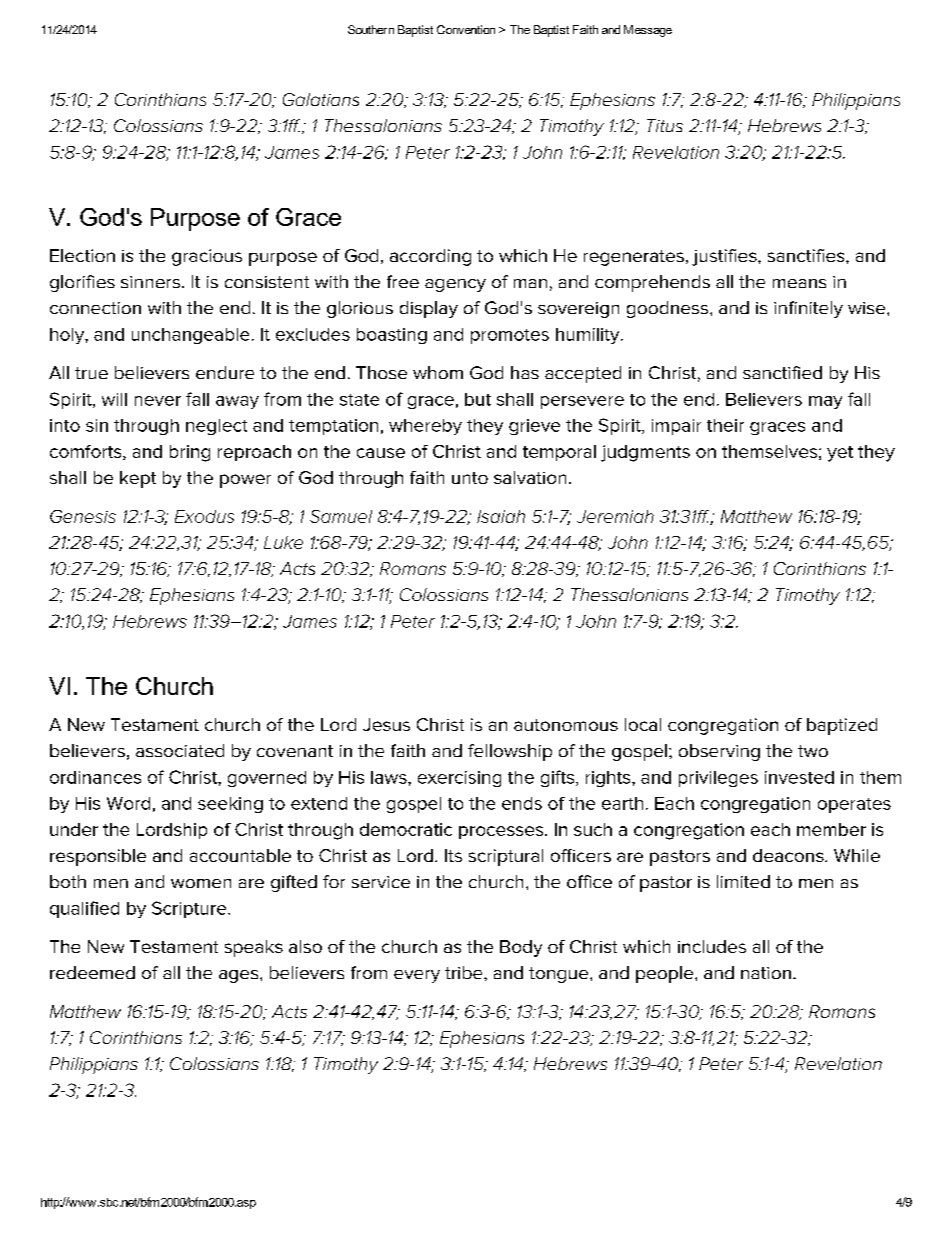 The image size is (952, 1233). What do you see at coordinates (648, 31) in the document?
I see `Message` at bounding box center [648, 31].
